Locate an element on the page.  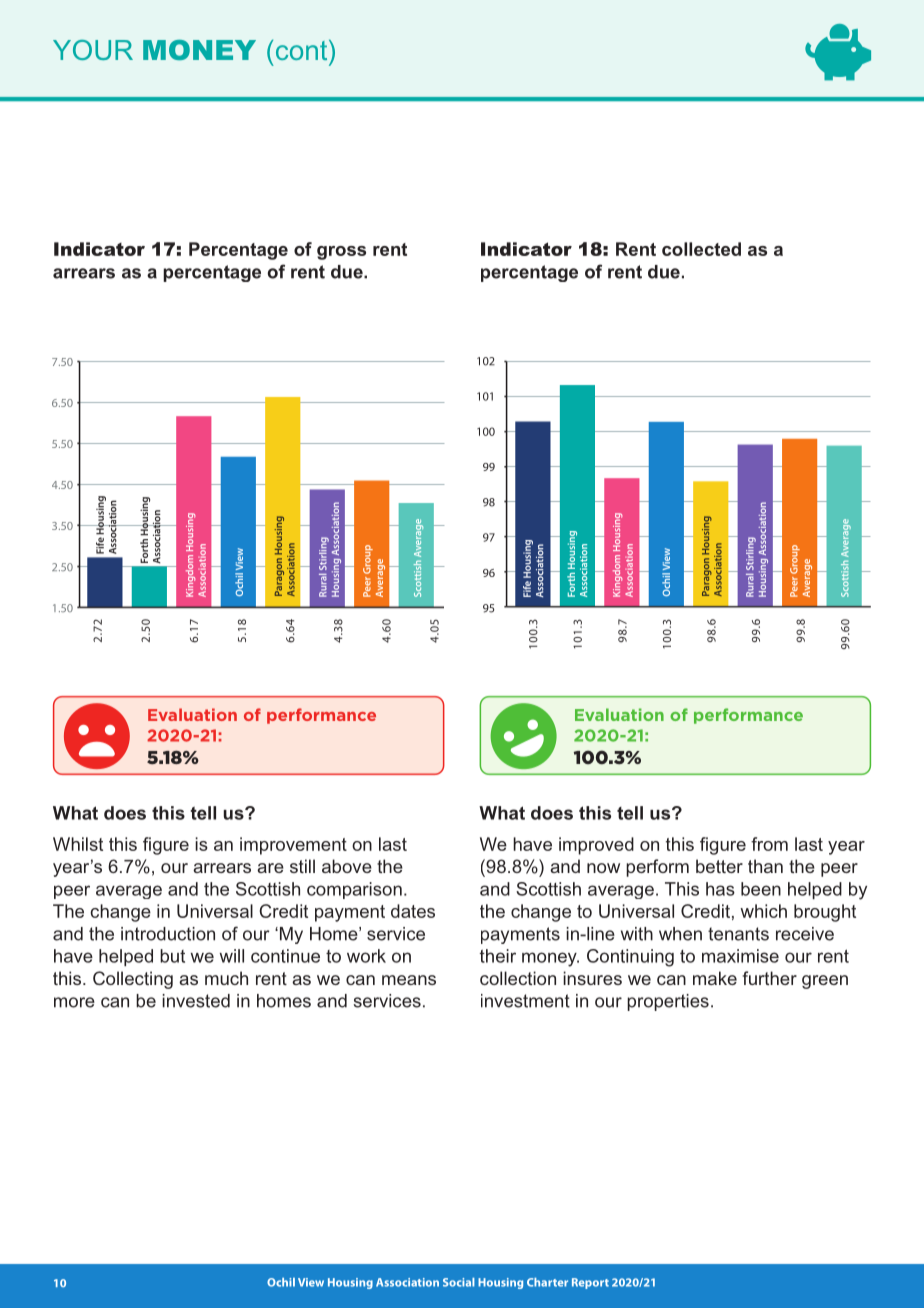
Social is located at coordinates (459, 1282).
